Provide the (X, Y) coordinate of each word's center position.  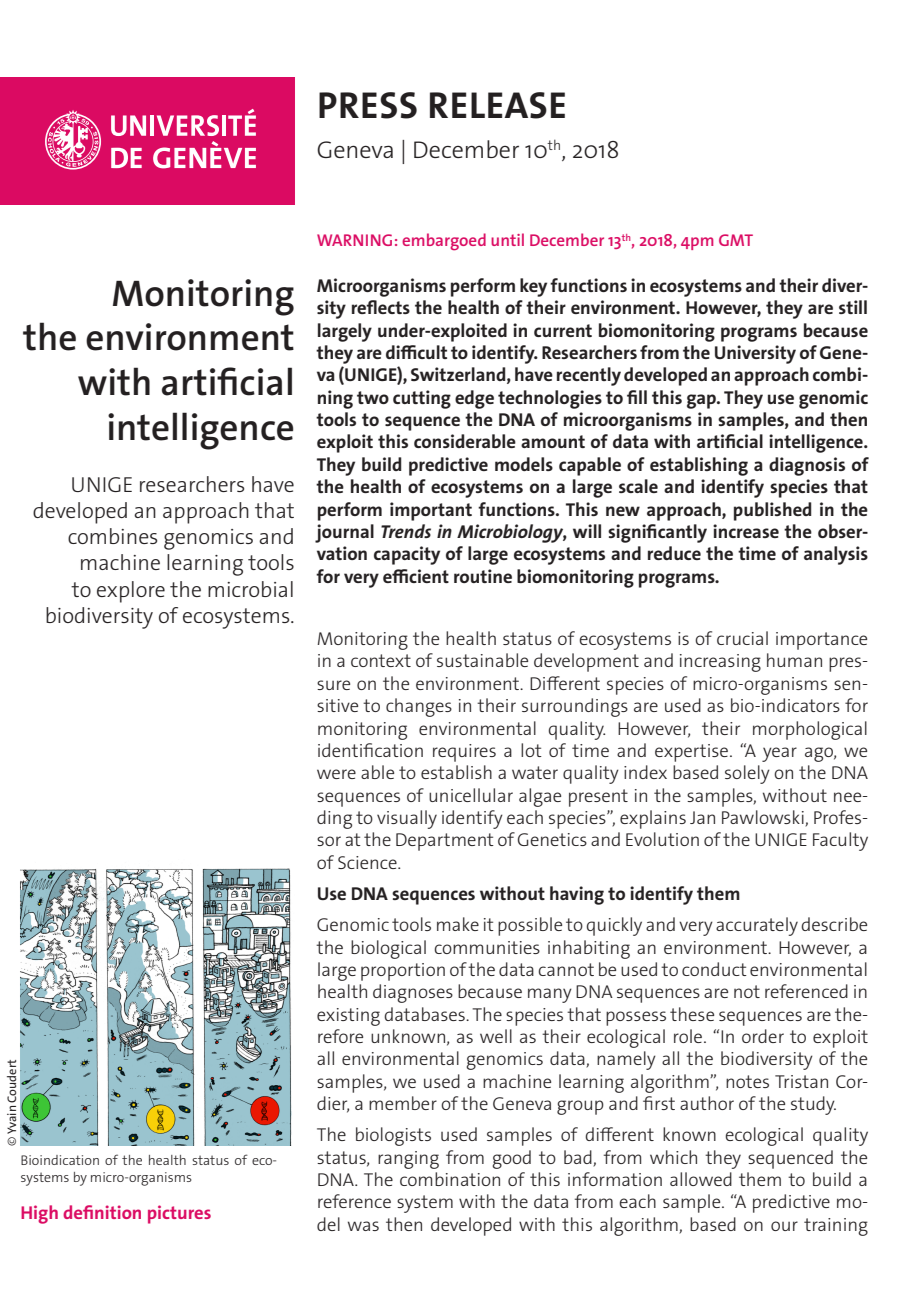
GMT (736, 240)
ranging (408, 1160)
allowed (701, 1179)
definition (102, 1212)
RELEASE (497, 105)
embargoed (444, 242)
